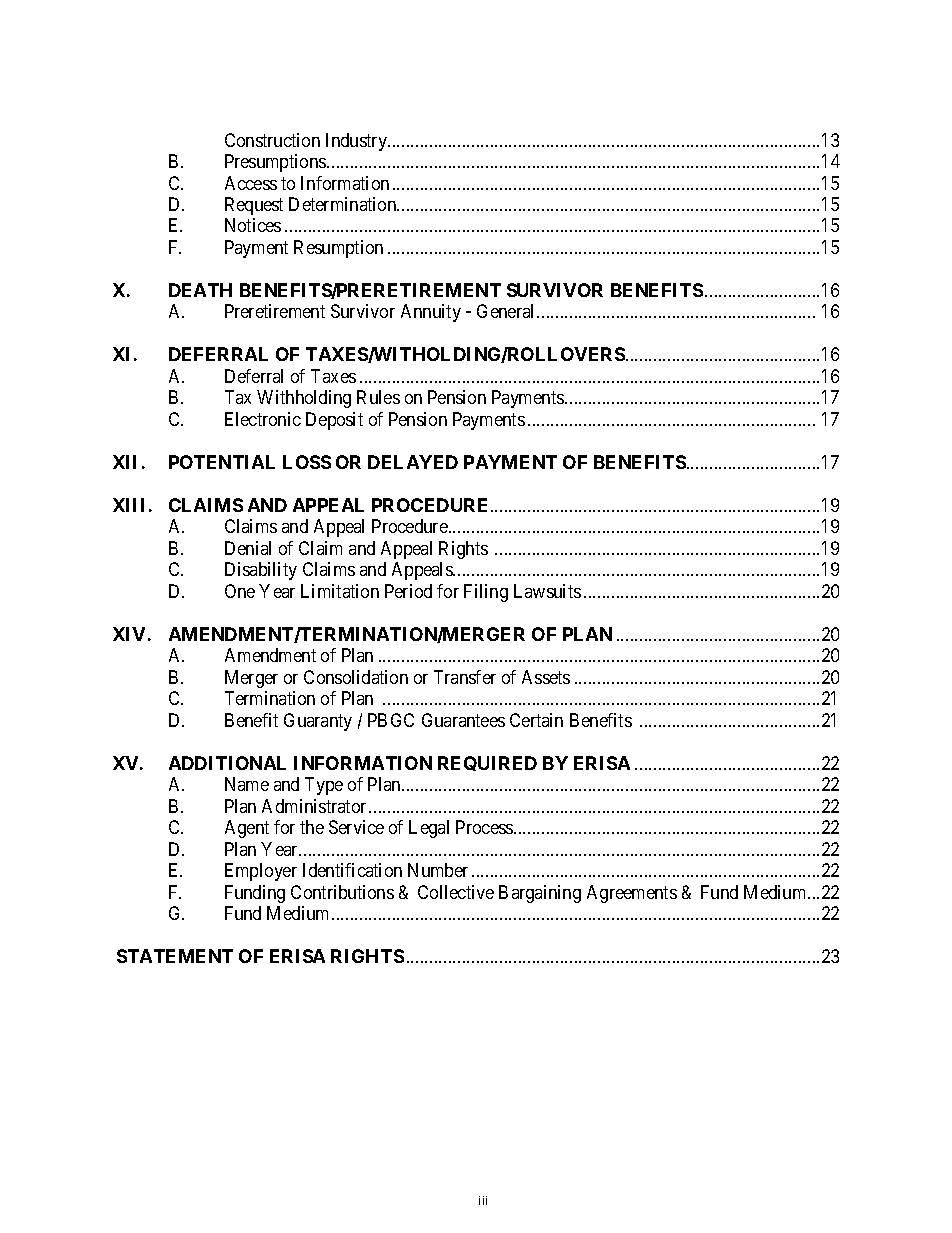 The height and width of the page is (1233, 952). What do you see at coordinates (272, 140) in the page?
I see `Construction` at bounding box center [272, 140].
